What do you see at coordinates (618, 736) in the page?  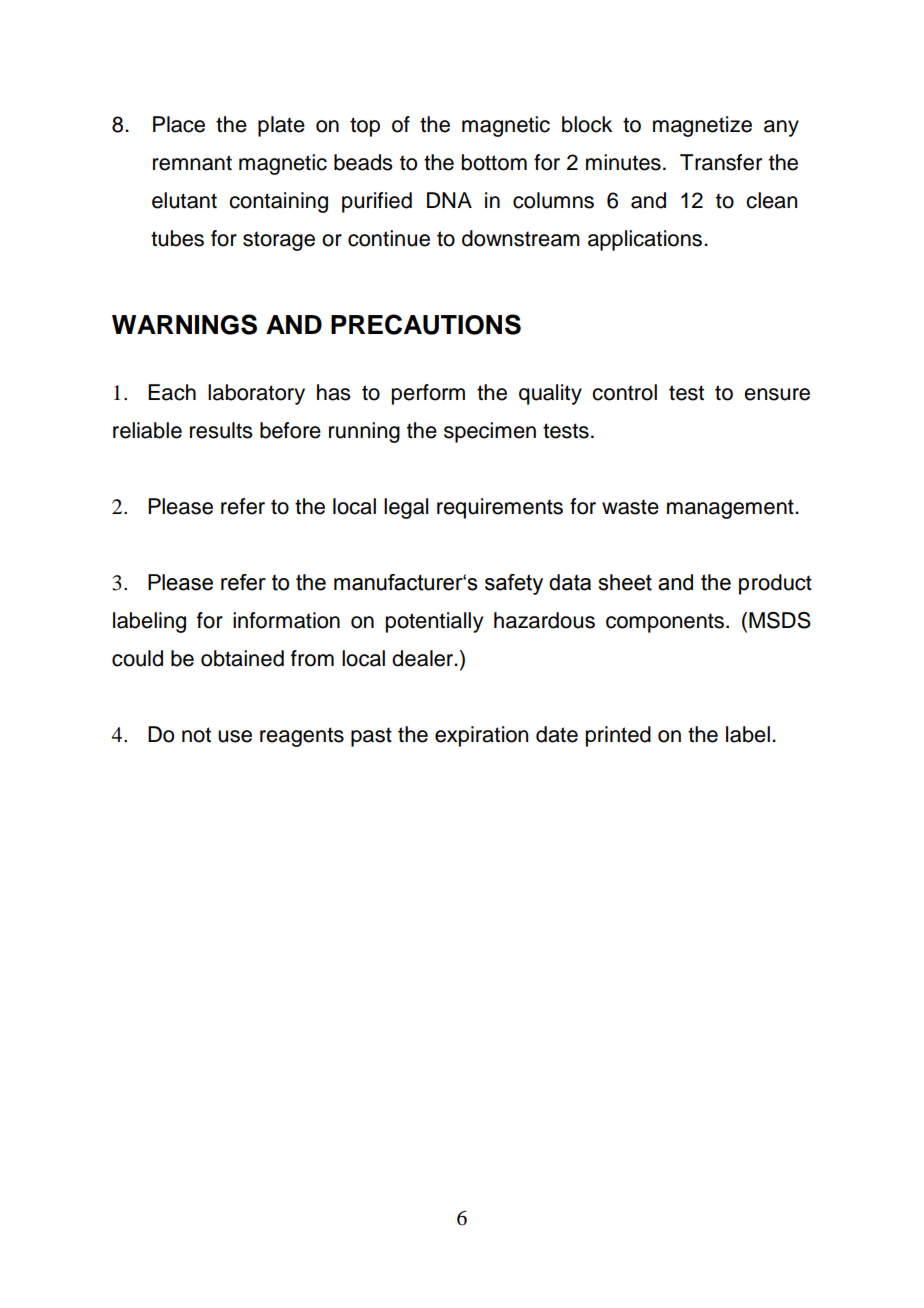 I see `printed` at bounding box center [618, 736].
